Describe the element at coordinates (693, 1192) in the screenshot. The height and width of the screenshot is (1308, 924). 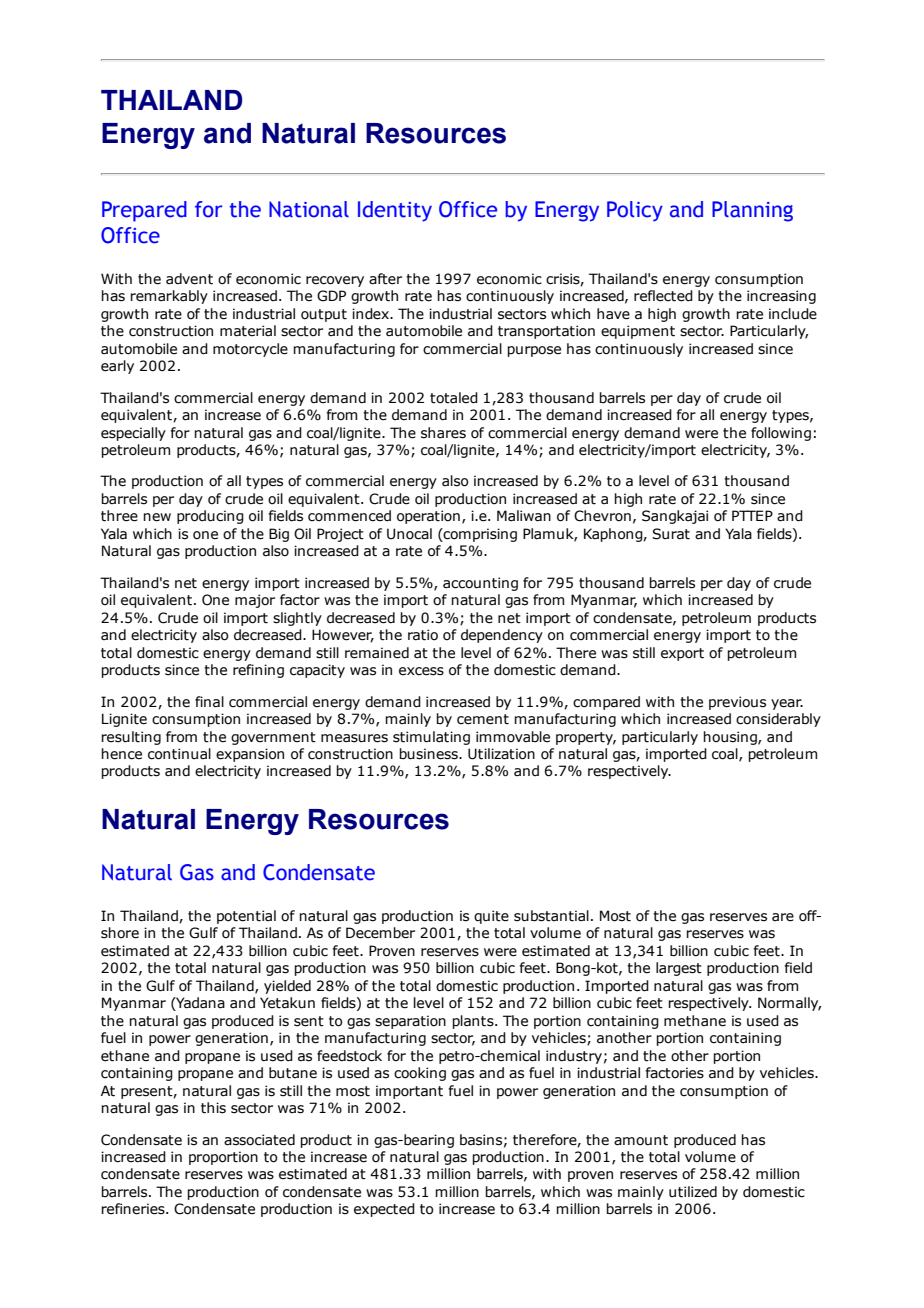
I see `utilized` at that location.
